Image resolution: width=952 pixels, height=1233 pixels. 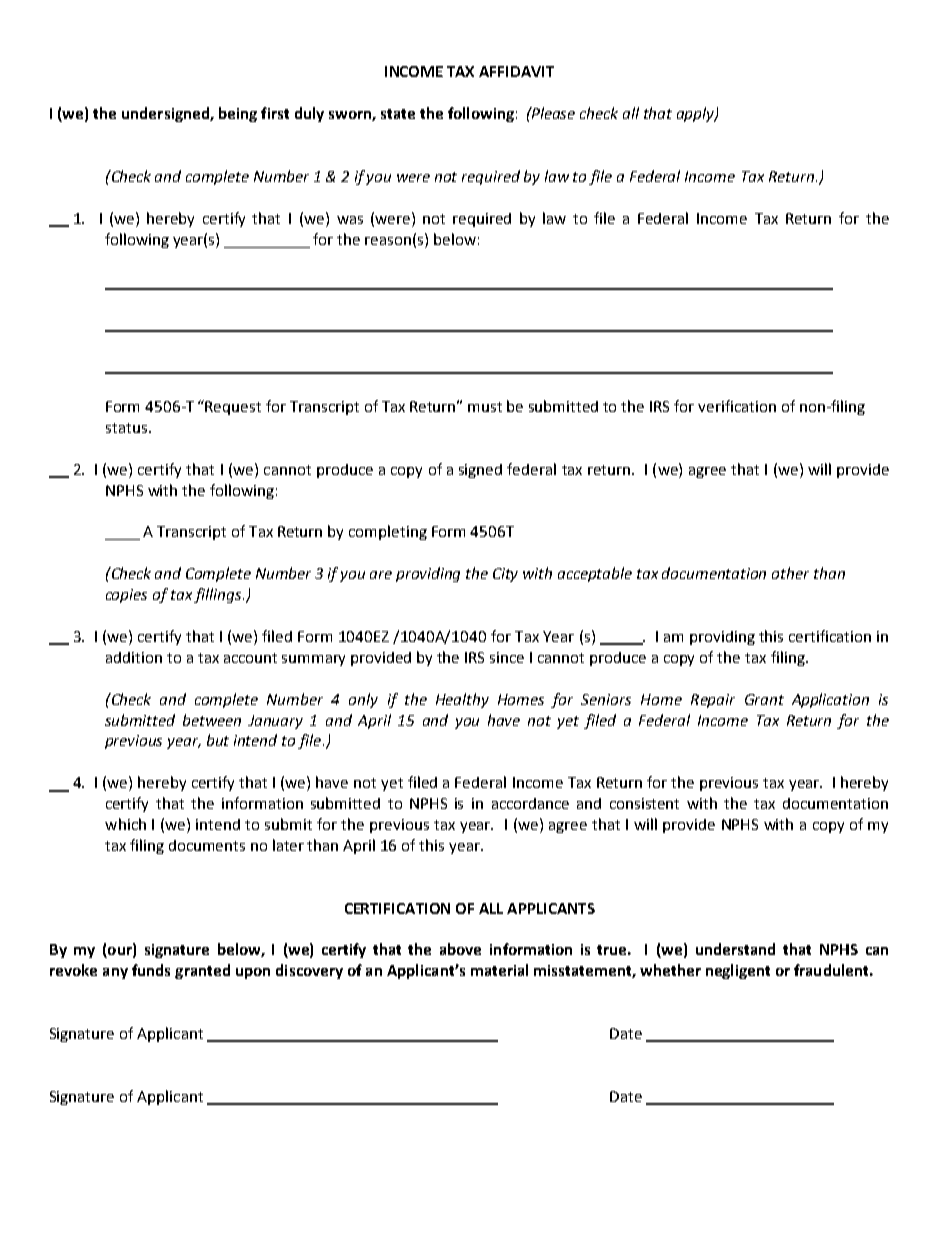 I want to click on addition, so click(x=134, y=657).
